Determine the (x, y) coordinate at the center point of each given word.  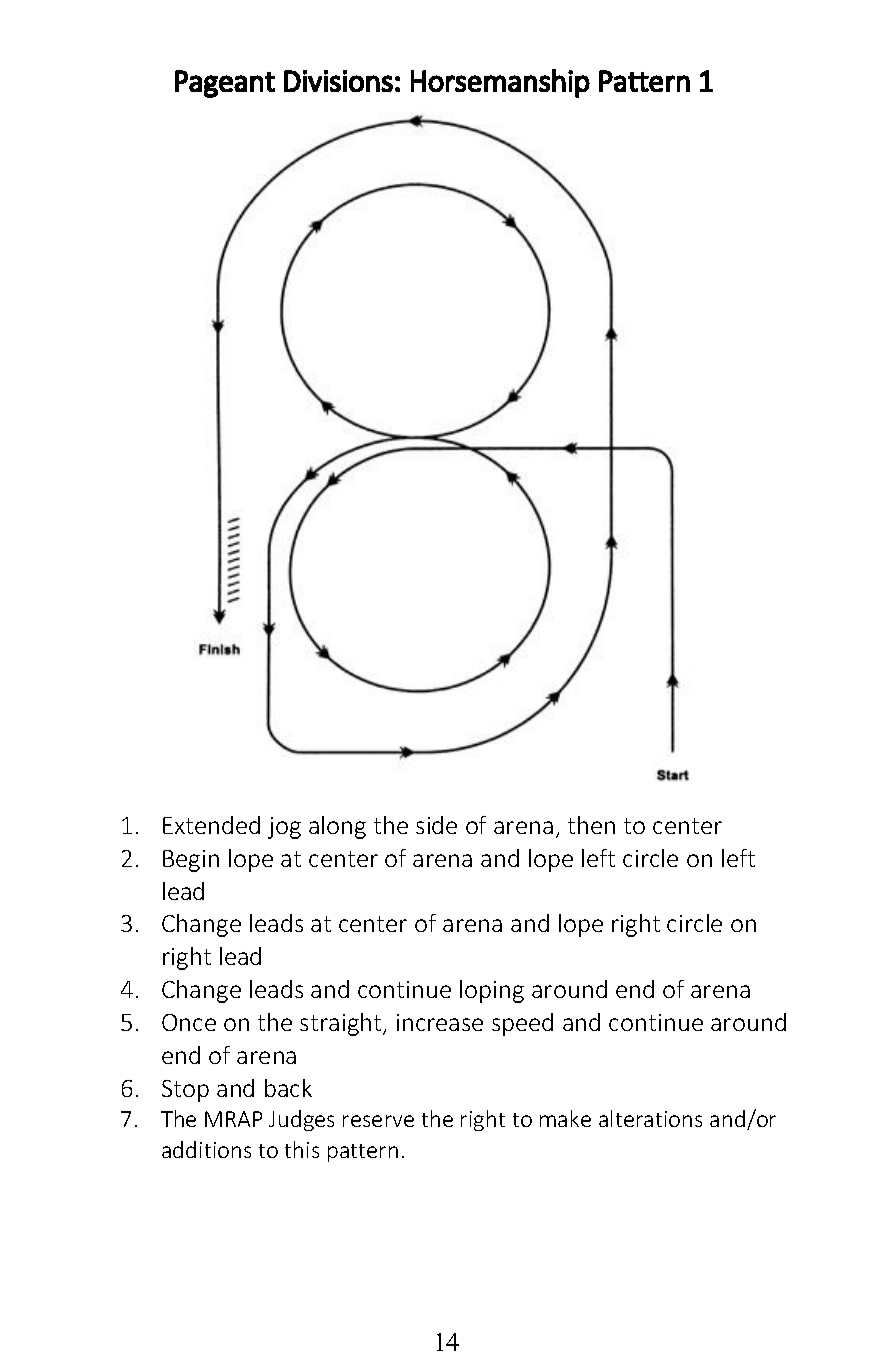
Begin (191, 861)
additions (206, 1149)
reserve (378, 1121)
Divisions (338, 81)
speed (522, 1024)
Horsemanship (500, 83)
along (337, 827)
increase (440, 1022)
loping (492, 991)
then (591, 825)
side (436, 825)
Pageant (225, 84)
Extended (211, 825)
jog (284, 828)
